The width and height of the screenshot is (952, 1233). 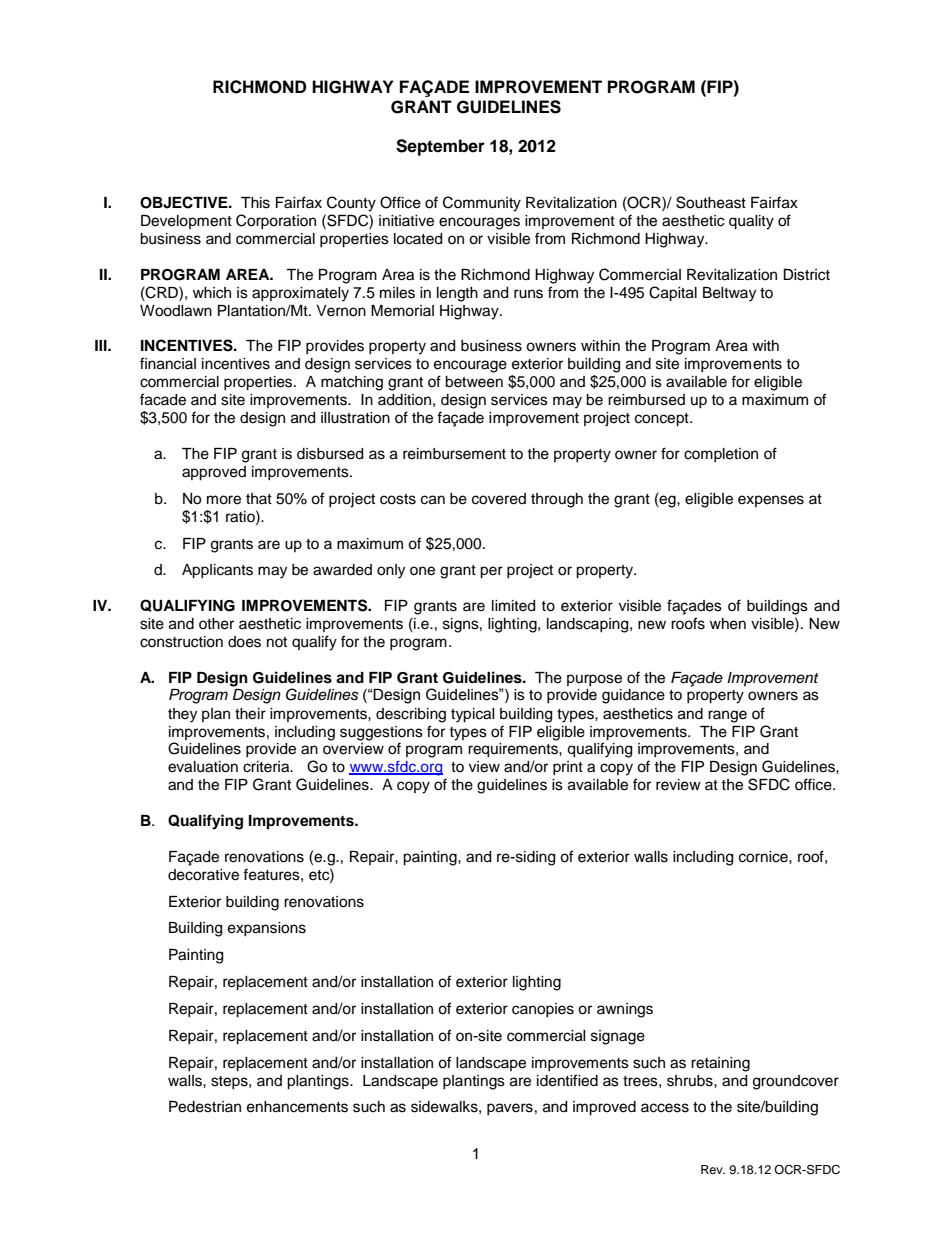 I want to click on Southeast, so click(x=711, y=202).
